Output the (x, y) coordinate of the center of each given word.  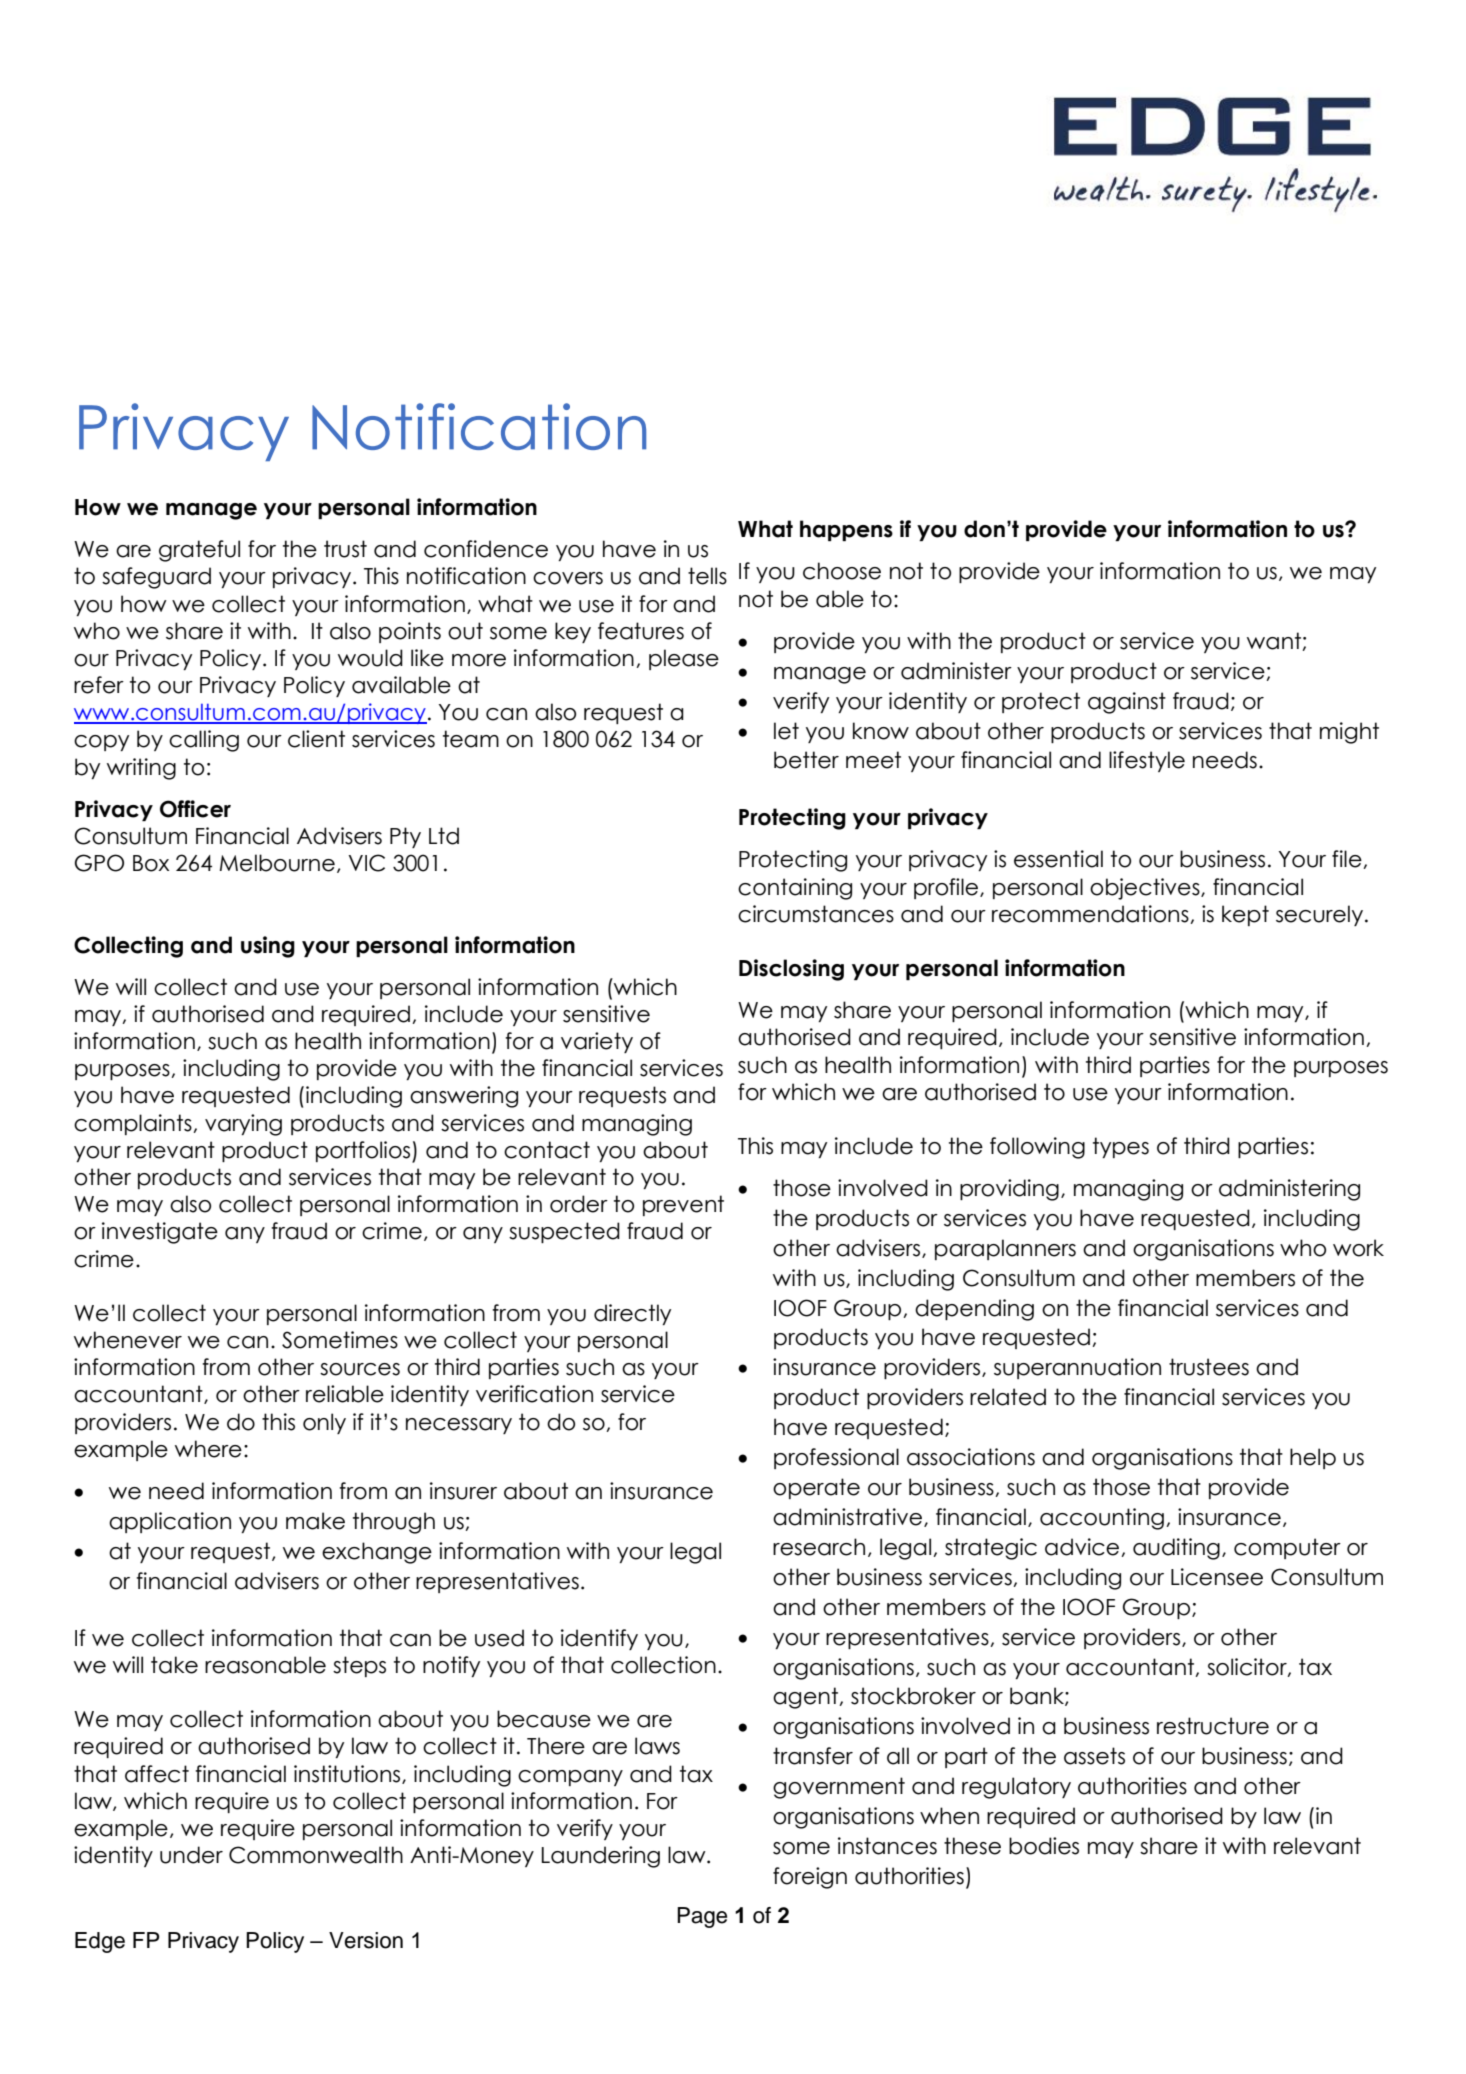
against (1127, 703)
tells (707, 576)
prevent (683, 1205)
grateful (199, 551)
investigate (160, 1233)
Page (702, 1917)
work (1358, 1248)
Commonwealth (316, 1855)
